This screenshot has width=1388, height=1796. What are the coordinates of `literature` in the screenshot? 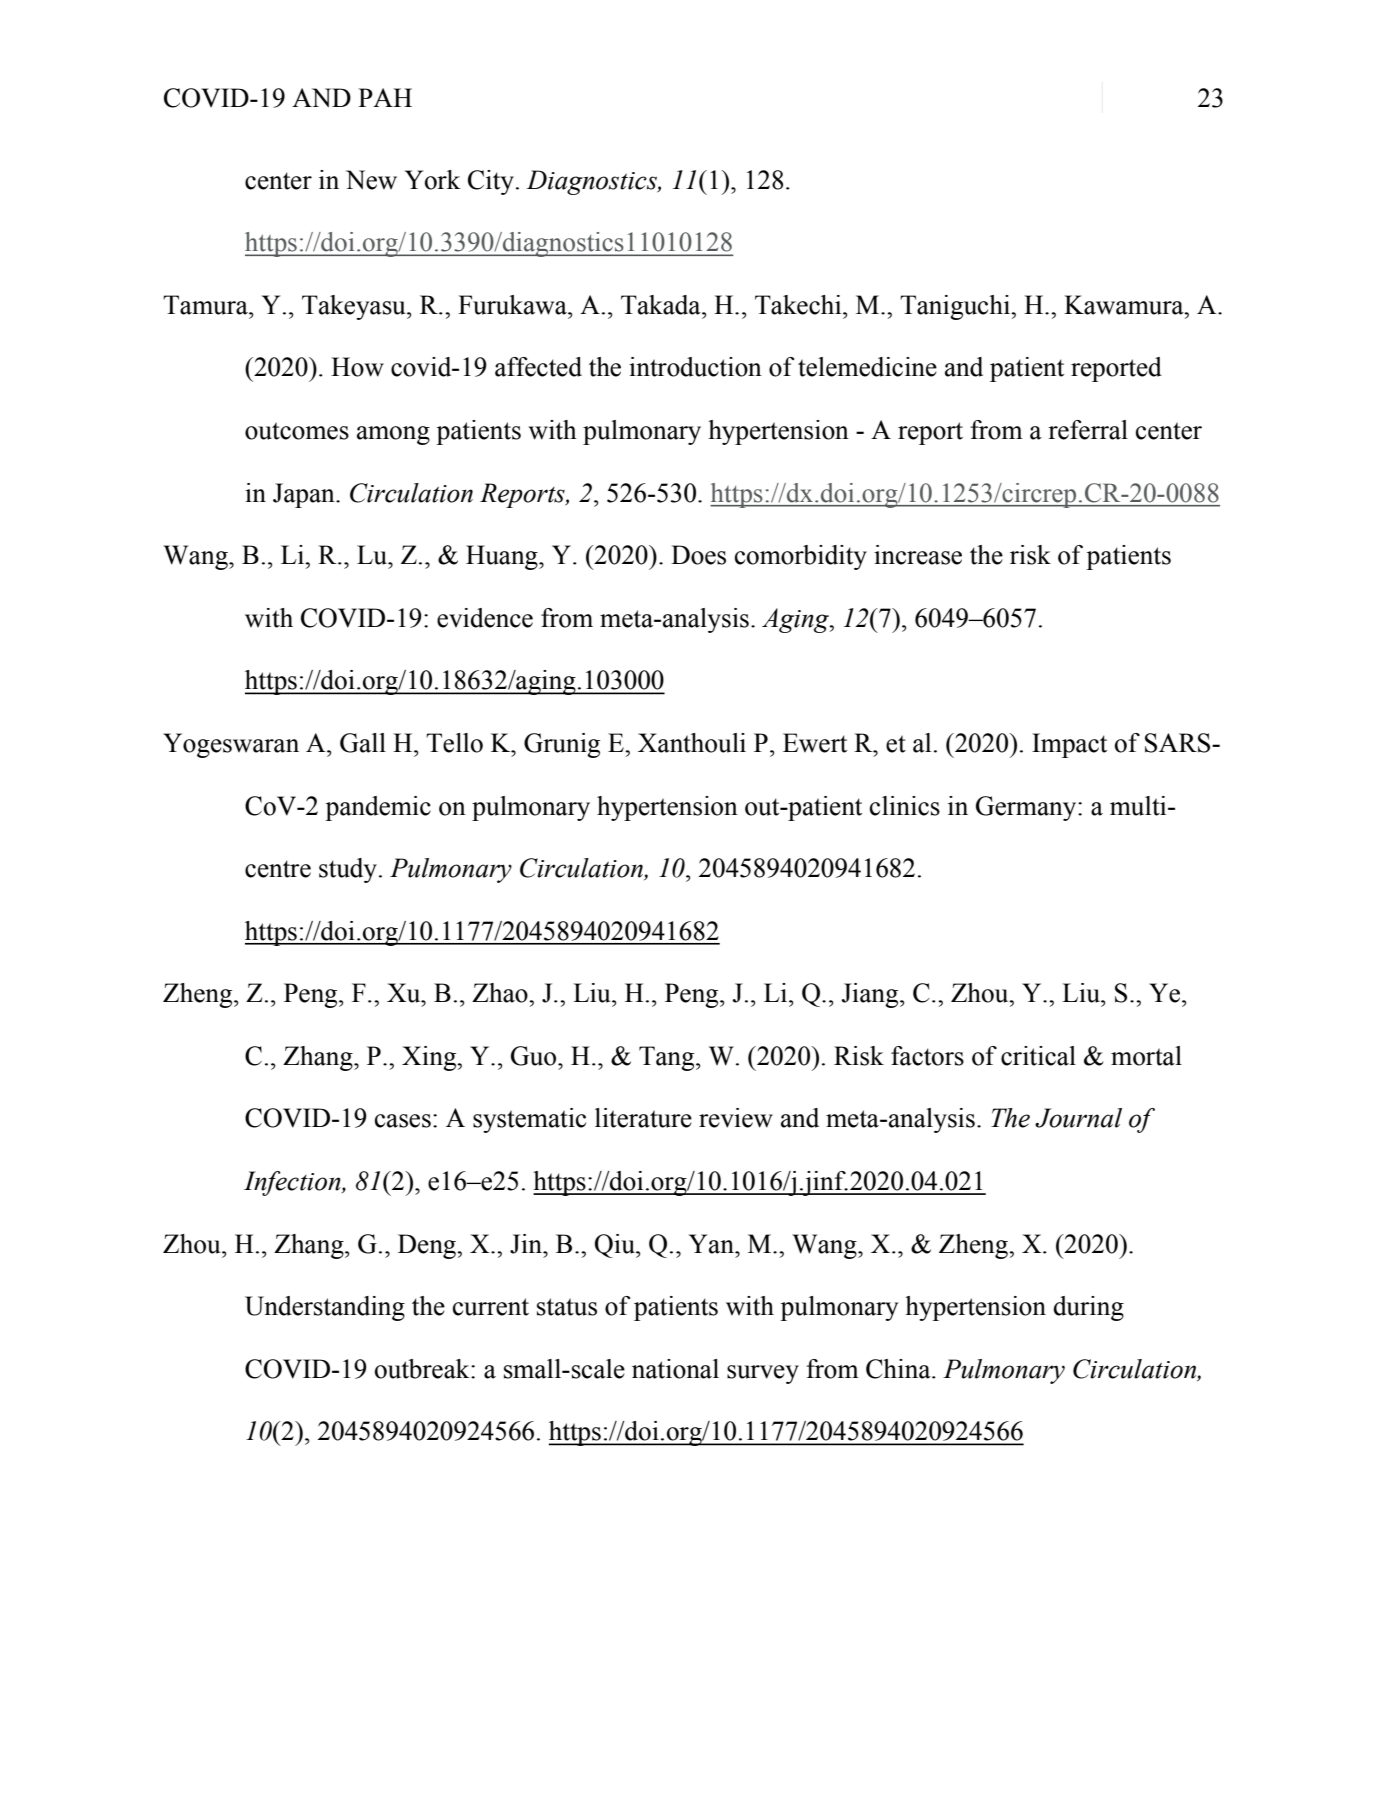 It's located at (643, 1118).
